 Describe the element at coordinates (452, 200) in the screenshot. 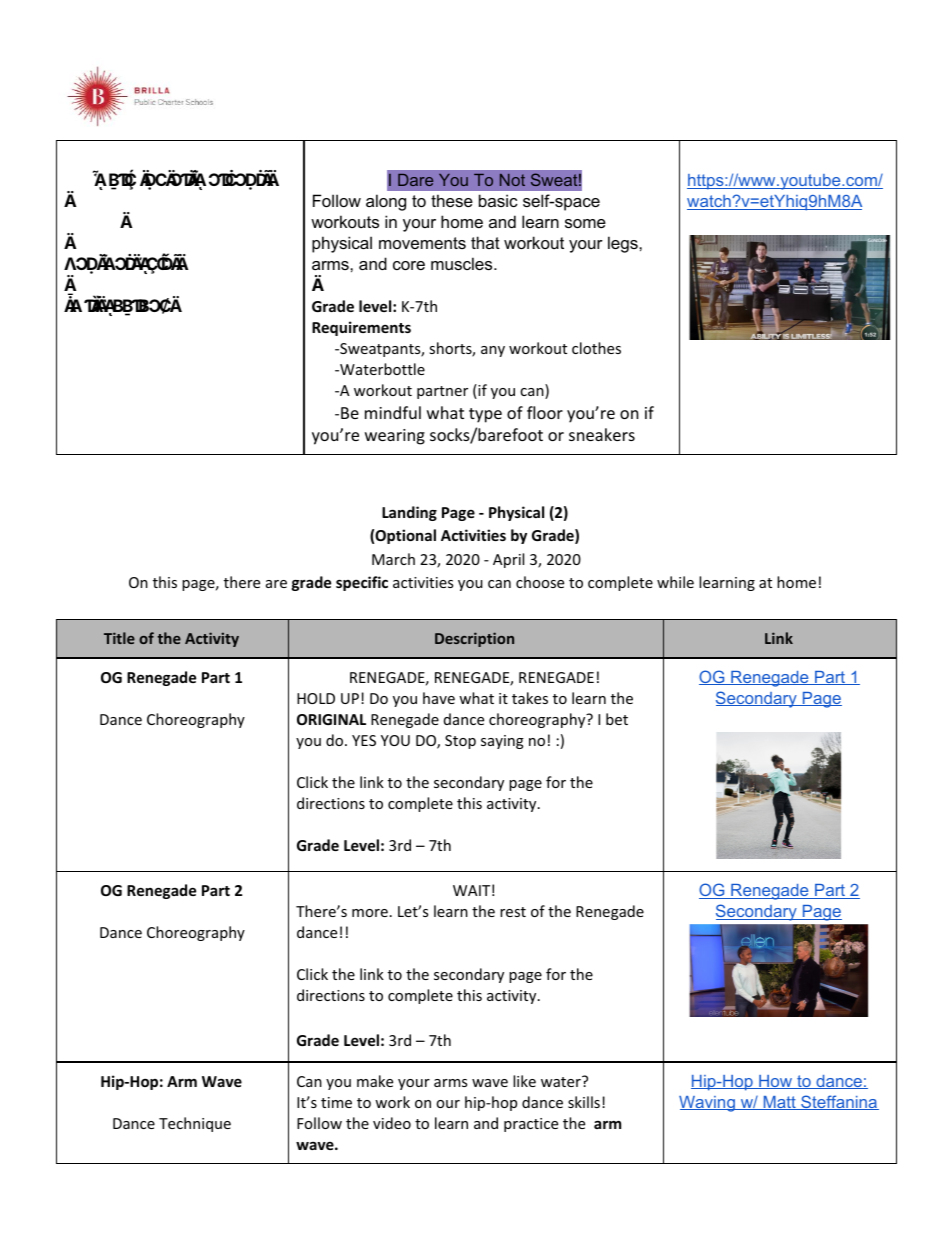

I see `these` at that location.
